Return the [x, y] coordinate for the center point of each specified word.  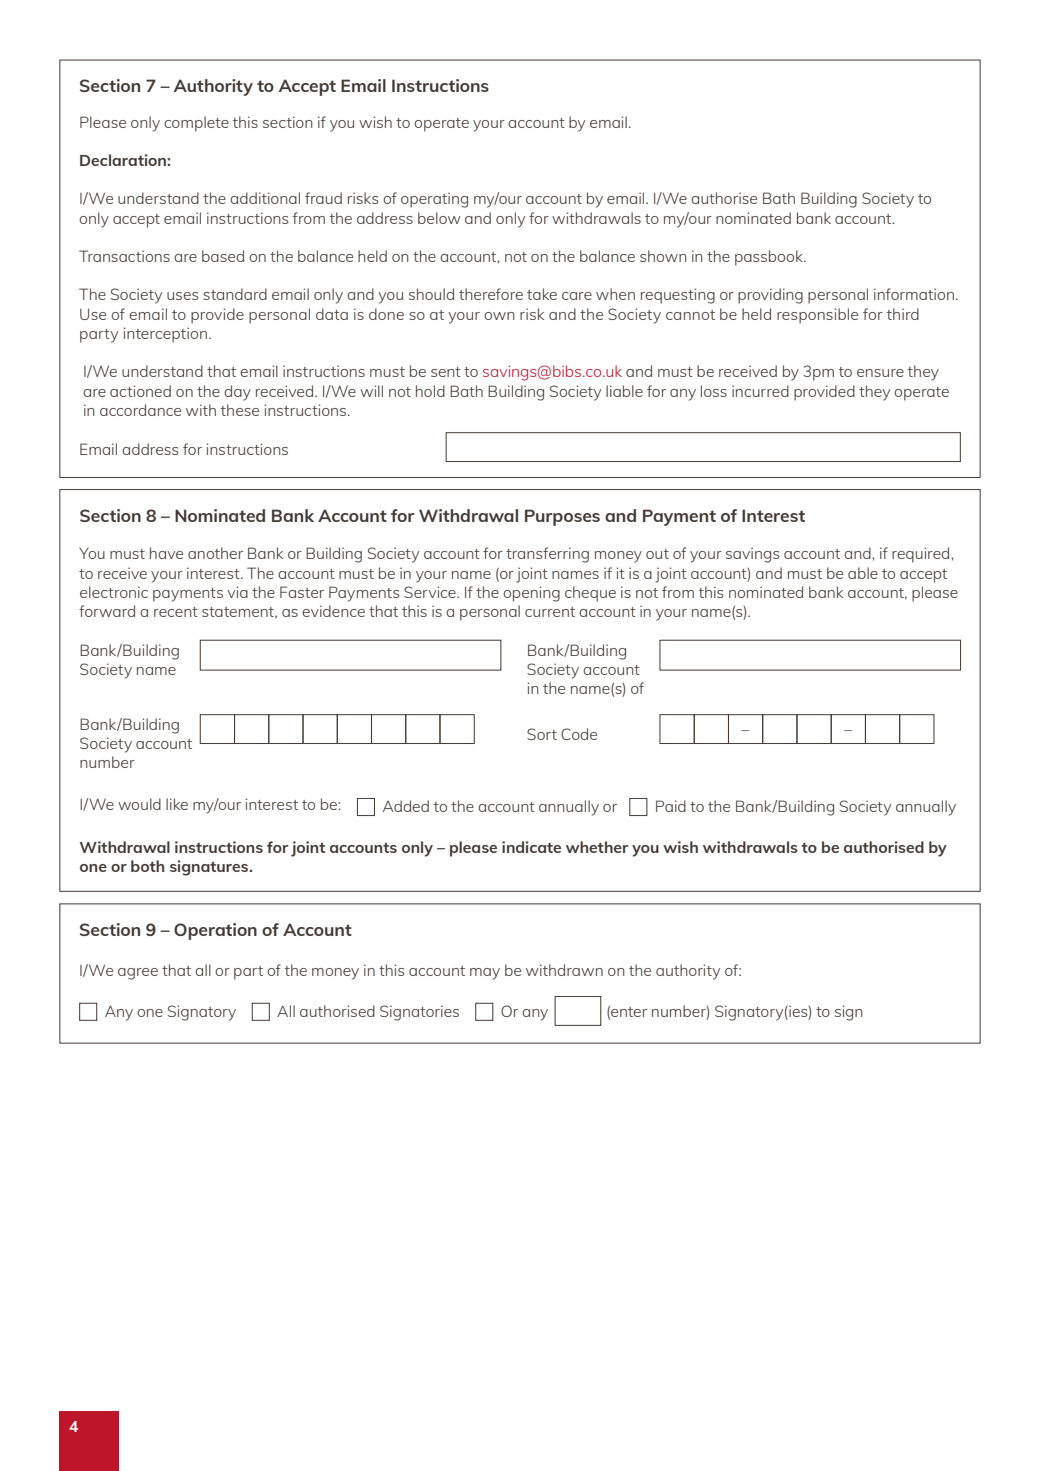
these [240, 410]
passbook [770, 258]
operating [434, 200]
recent [176, 612]
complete [196, 124]
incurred [760, 391]
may [485, 974]
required [922, 555]
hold [430, 391]
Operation [215, 931]
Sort [542, 734]
